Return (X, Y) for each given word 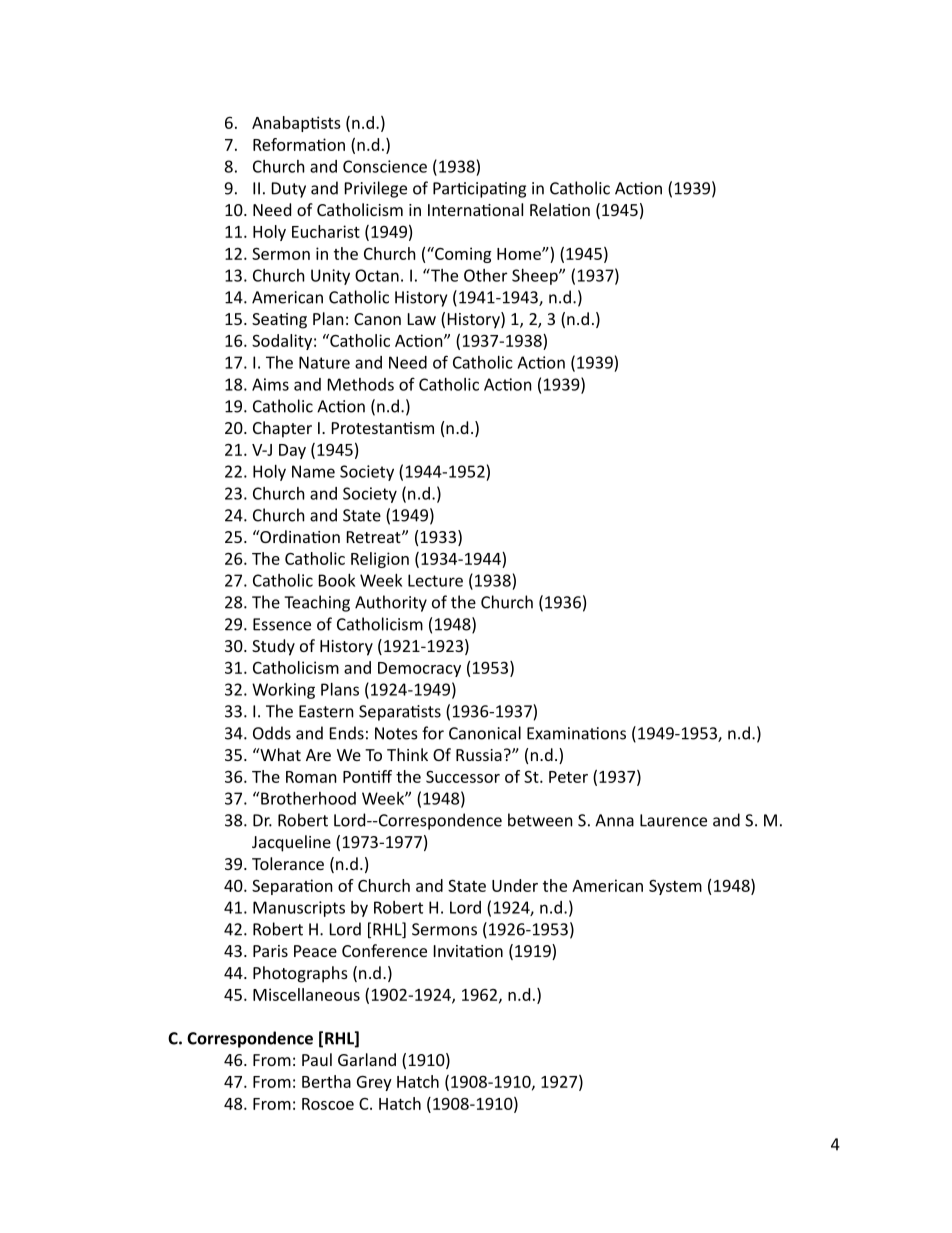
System (675, 887)
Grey (374, 1083)
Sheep (536, 277)
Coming (462, 255)
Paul (317, 1059)
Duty (289, 190)
